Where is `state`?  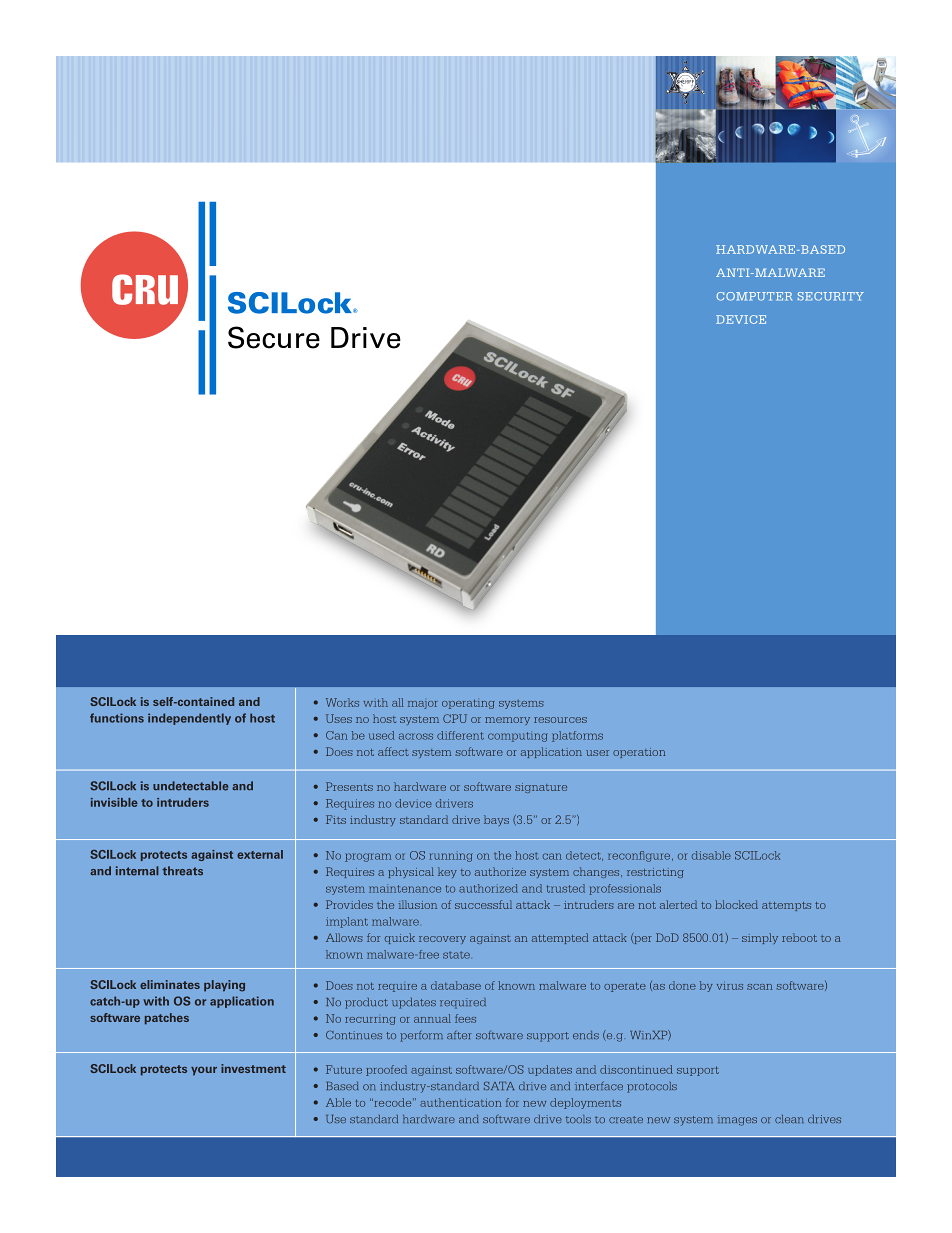
state is located at coordinates (456, 955).
